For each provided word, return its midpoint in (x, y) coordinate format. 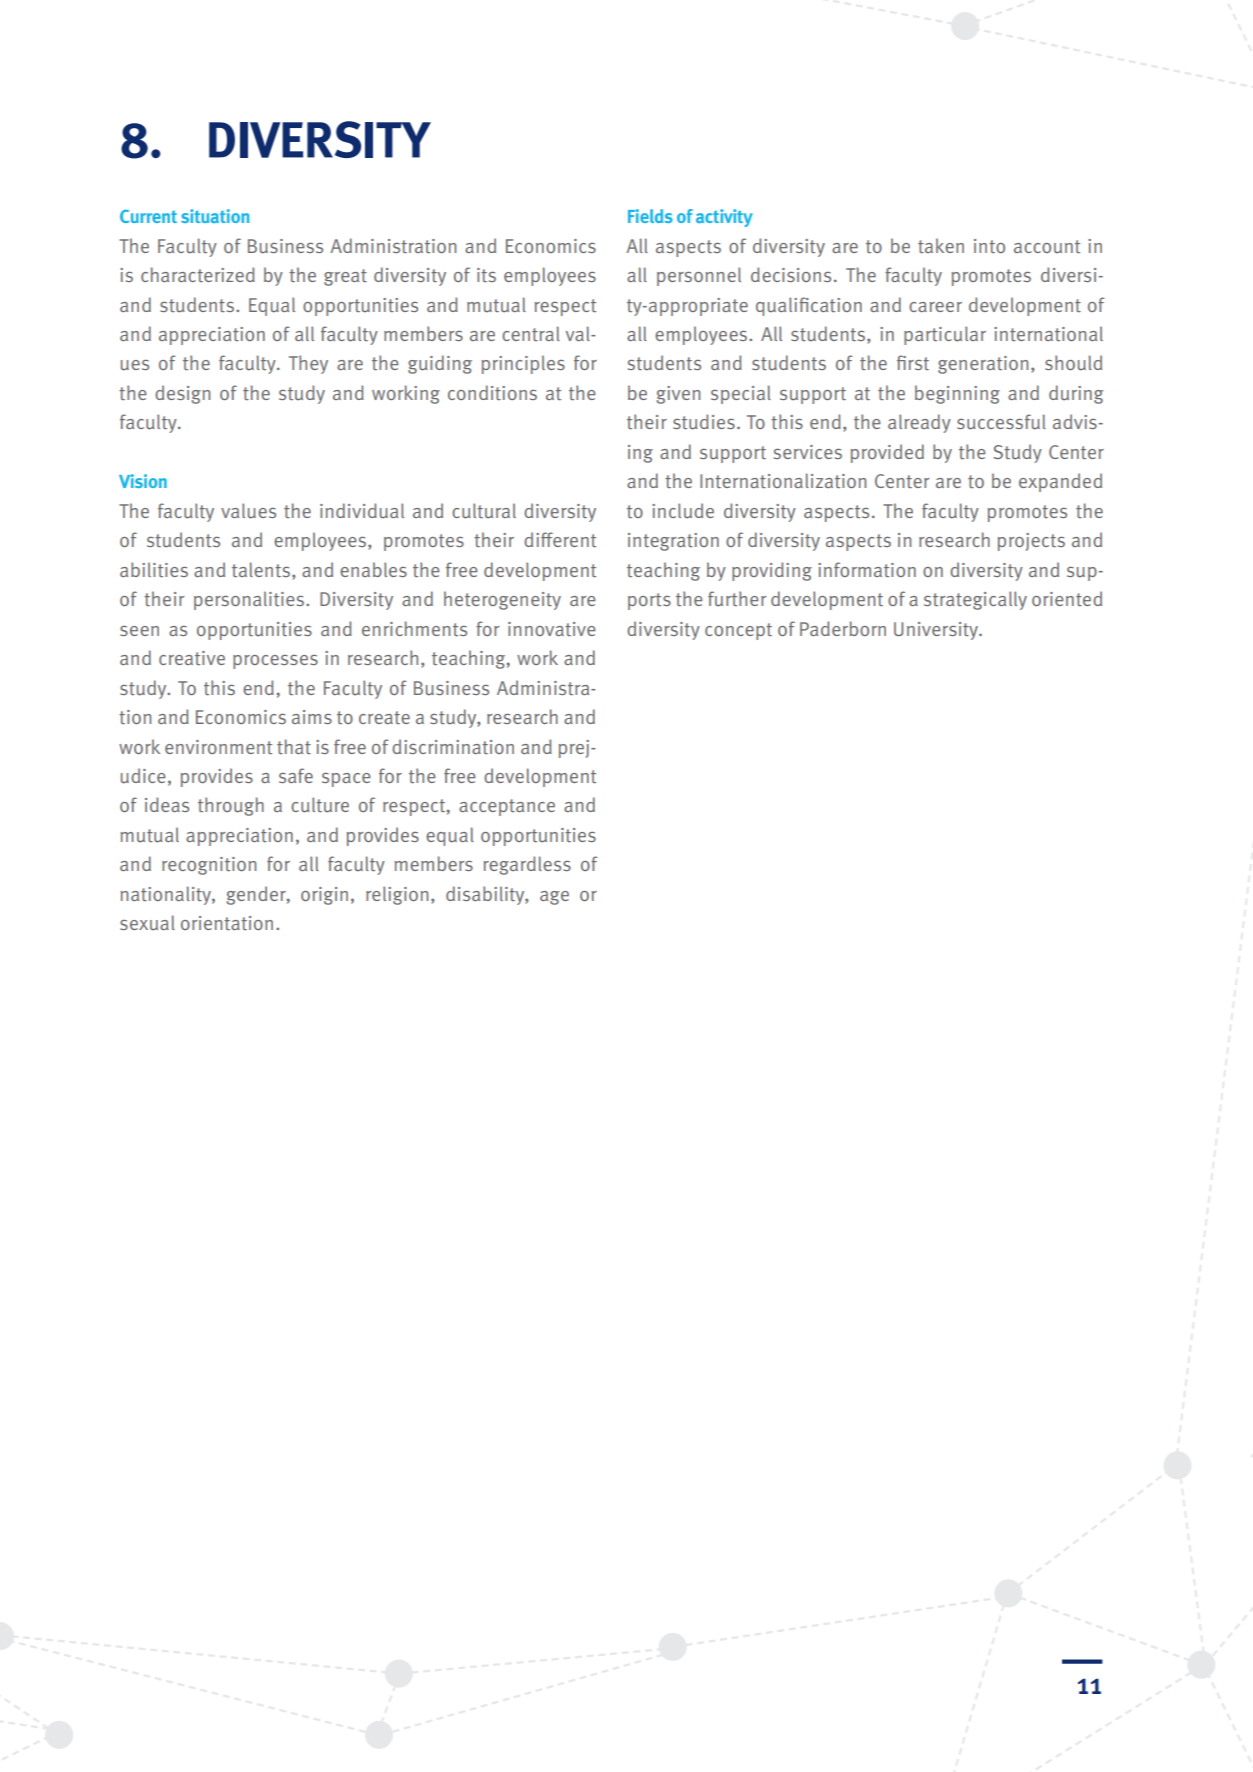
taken (941, 245)
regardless (527, 865)
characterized (198, 274)
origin (324, 896)
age (554, 898)
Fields (650, 216)
